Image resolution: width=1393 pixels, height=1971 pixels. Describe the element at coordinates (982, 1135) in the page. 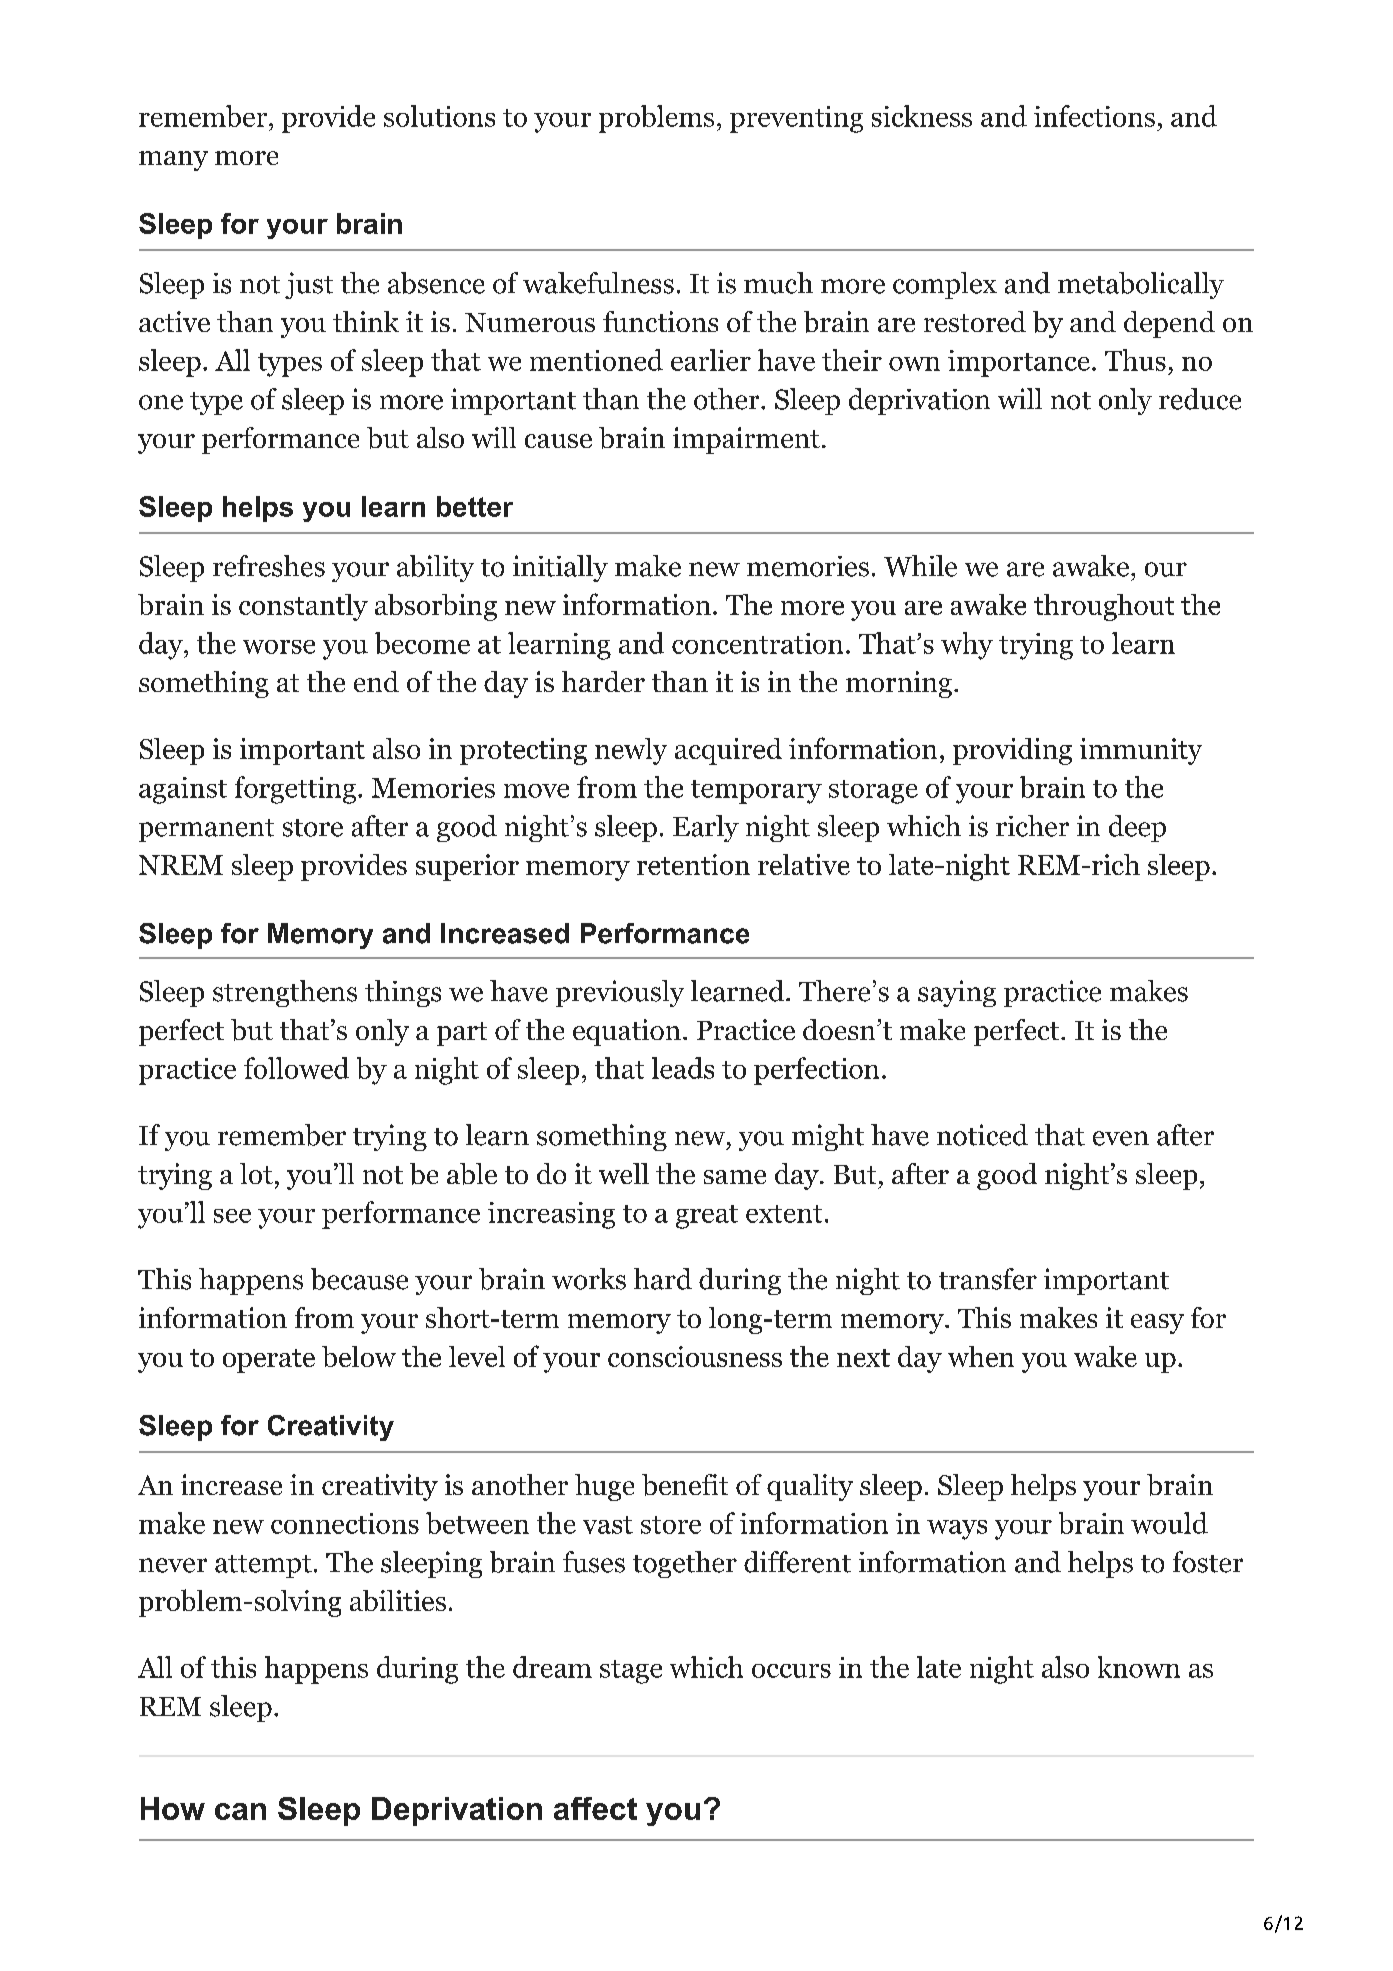

I see `noticed` at that location.
